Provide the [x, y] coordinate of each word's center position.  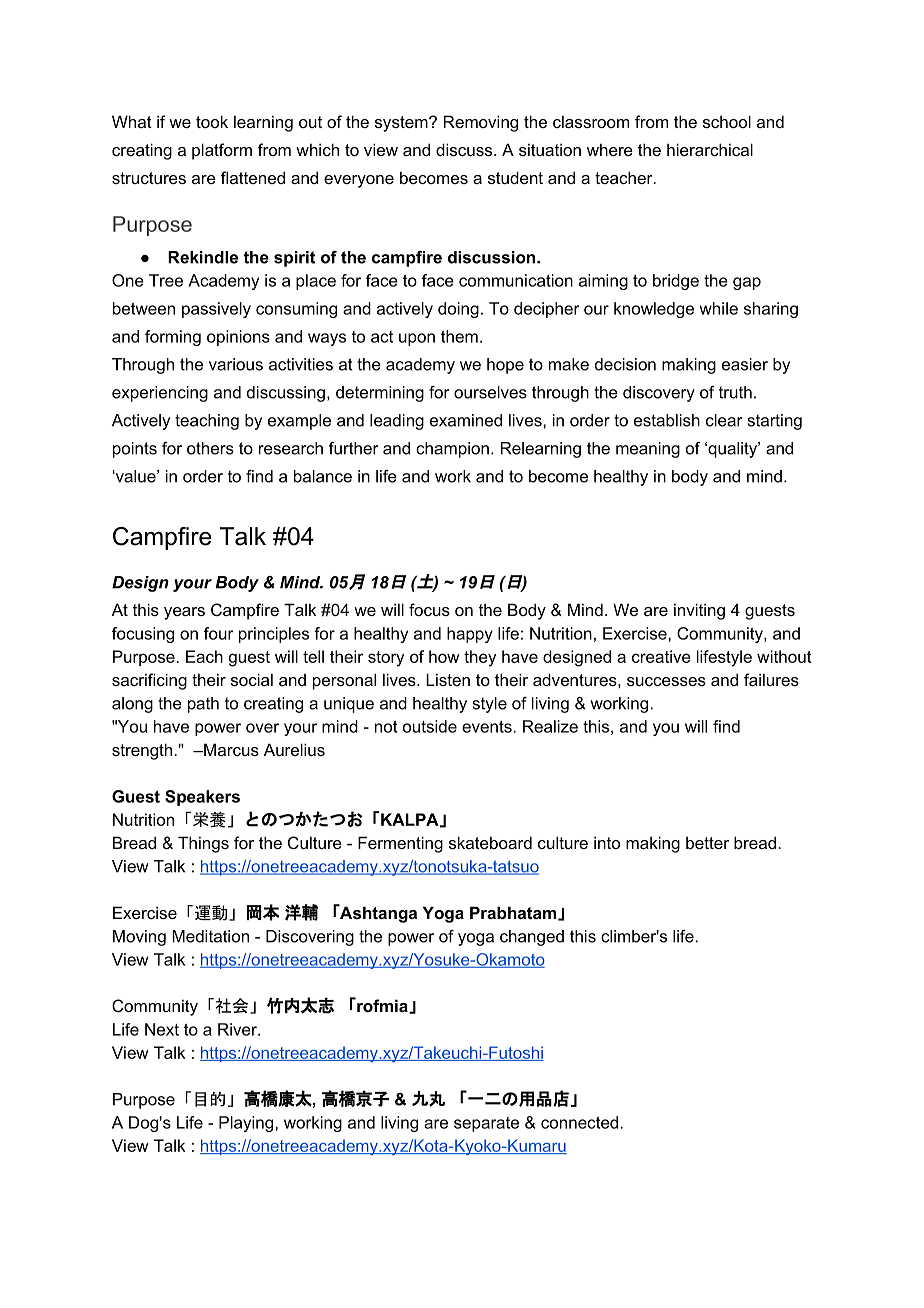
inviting [699, 611]
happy [470, 635]
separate [486, 1124]
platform [222, 151]
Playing [247, 1124]
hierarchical [710, 149]
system [402, 124]
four [219, 633]
